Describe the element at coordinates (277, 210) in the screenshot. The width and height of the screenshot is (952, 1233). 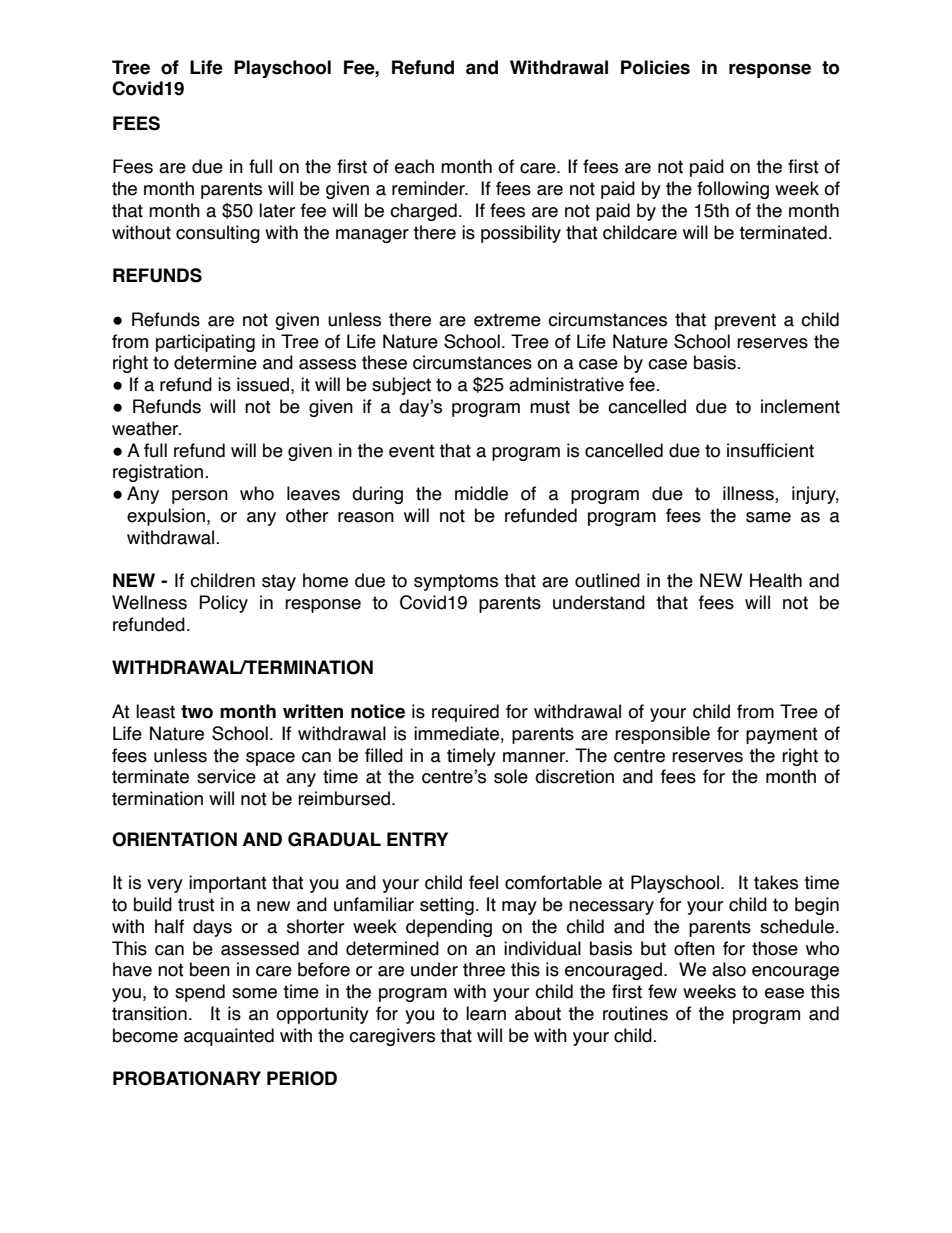
I see `later` at that location.
